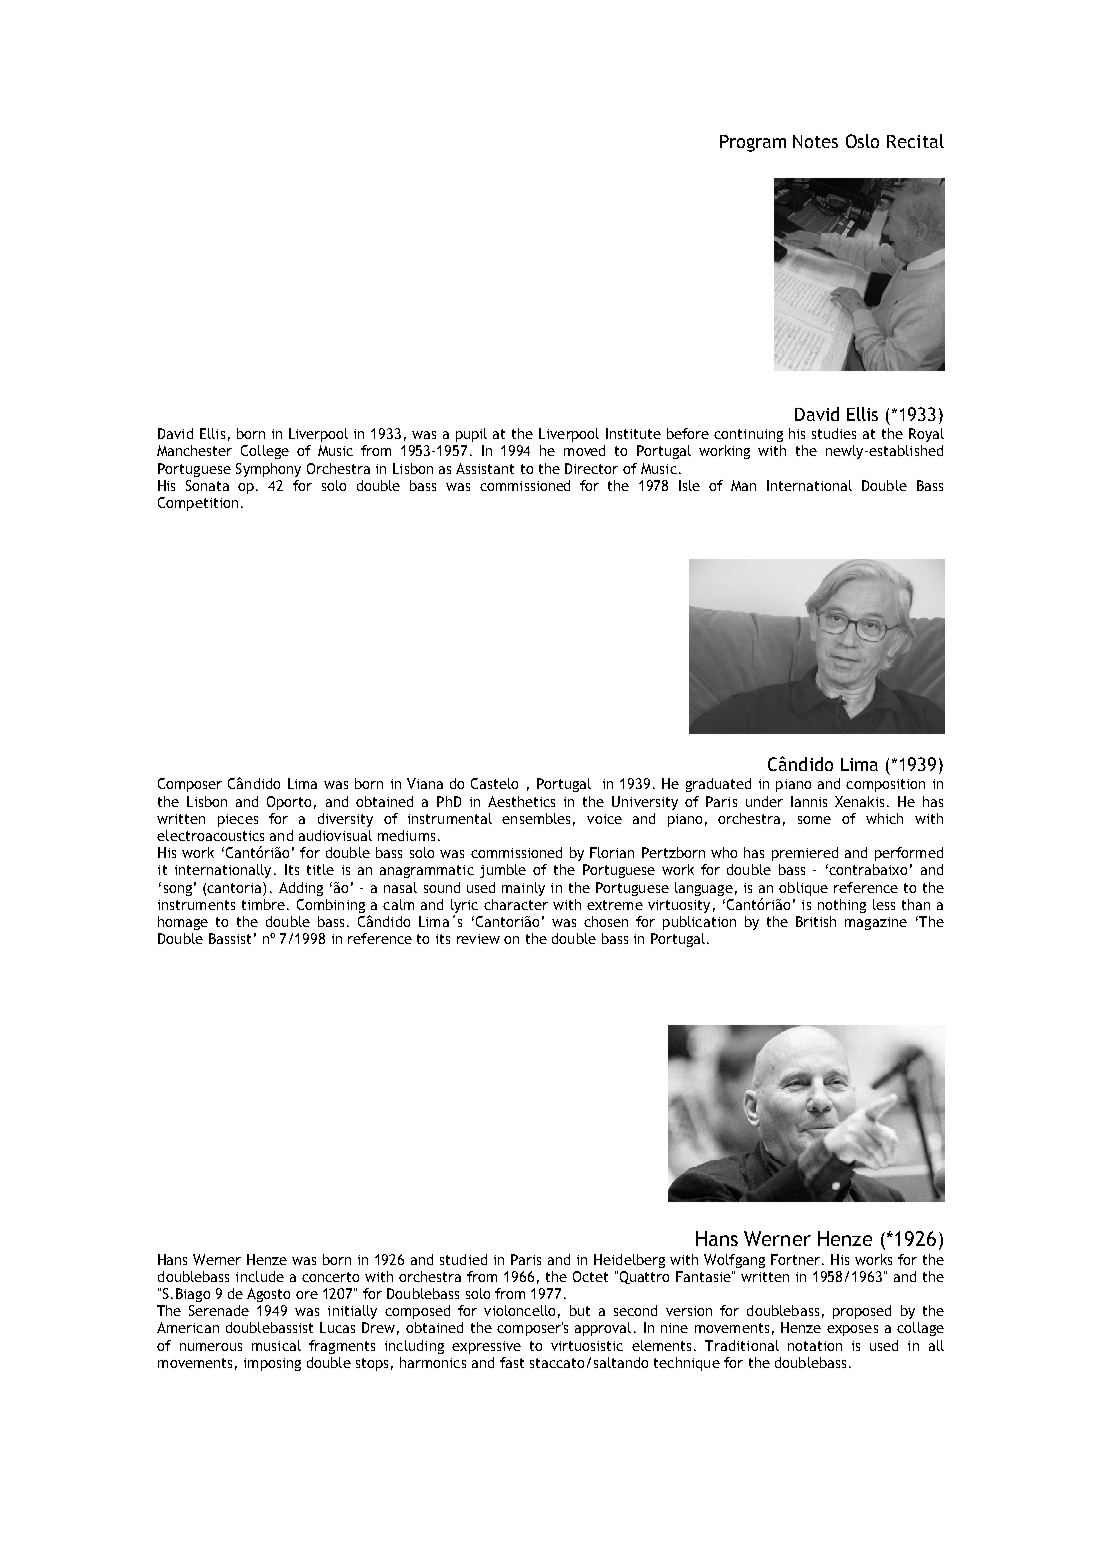 The width and height of the screenshot is (1101, 1559). What do you see at coordinates (815, 141) in the screenshot?
I see `Notes` at bounding box center [815, 141].
